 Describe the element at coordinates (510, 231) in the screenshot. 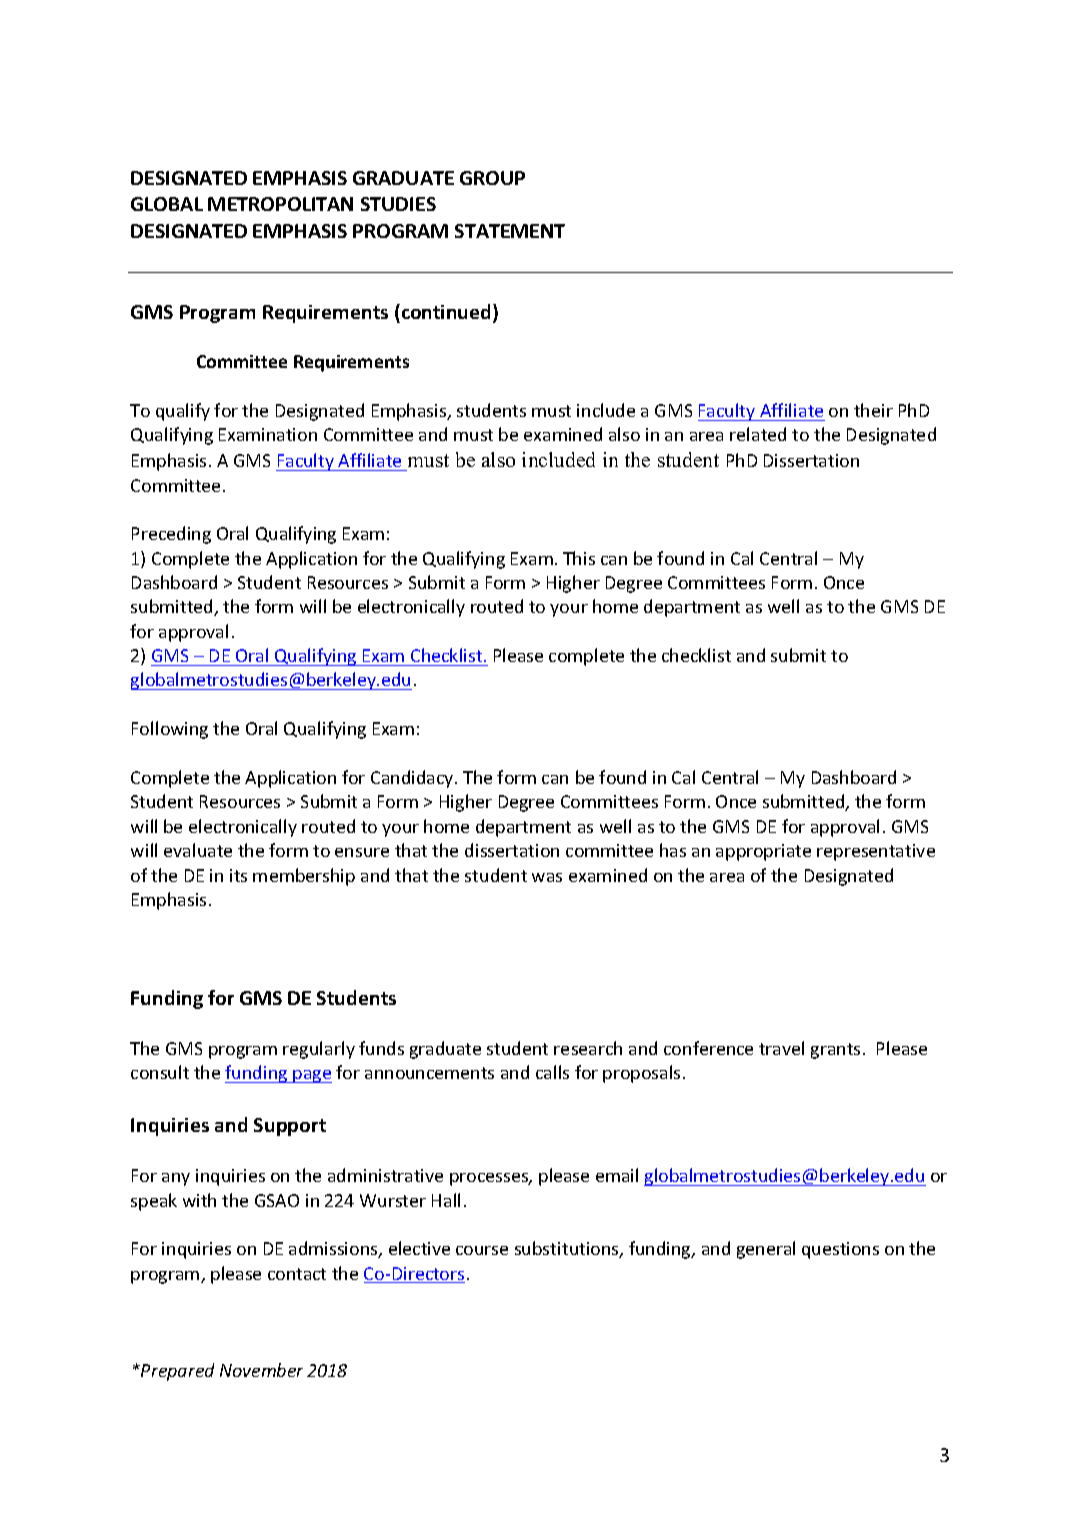

I see `STATEMENT` at that location.
